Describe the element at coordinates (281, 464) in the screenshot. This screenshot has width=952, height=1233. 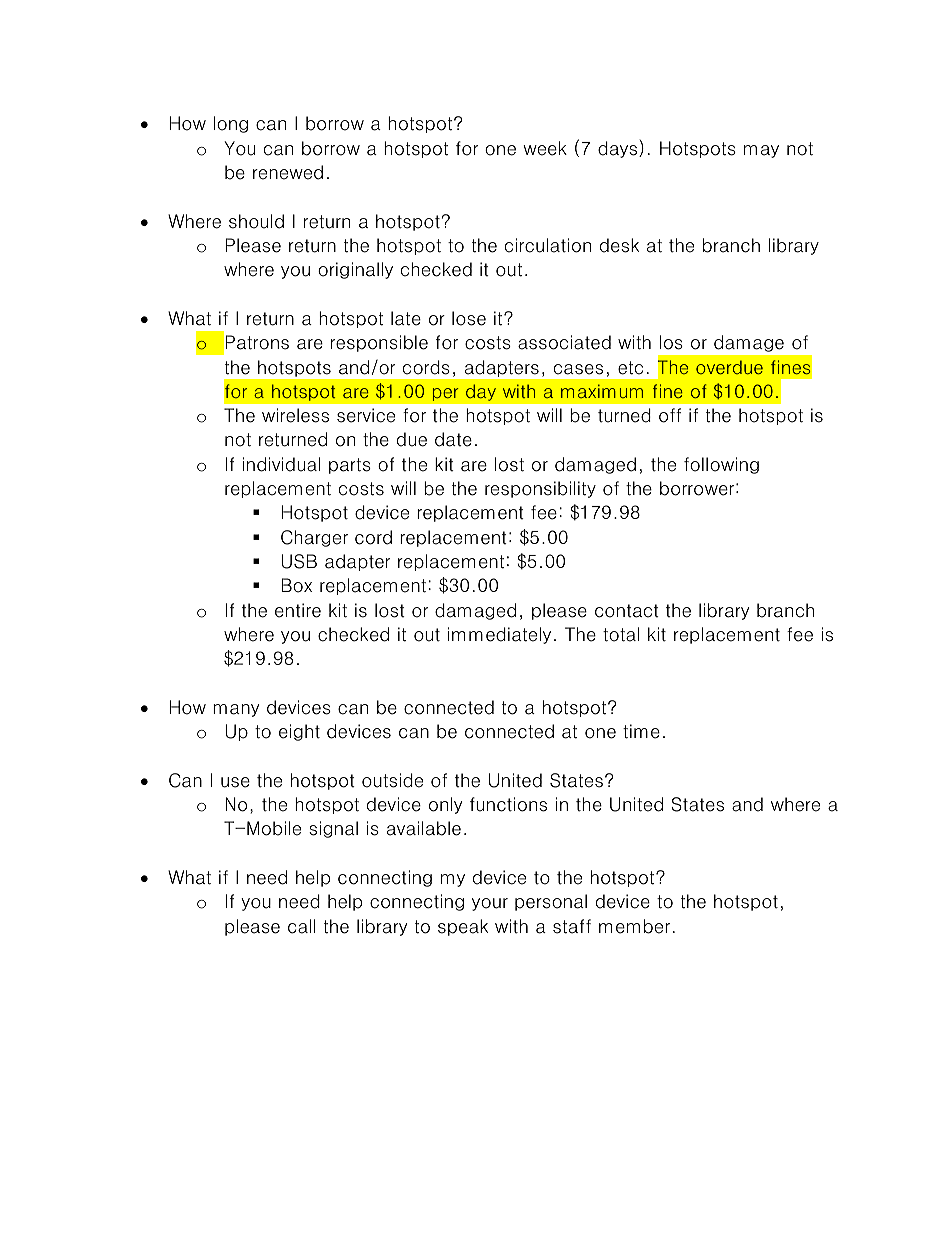
I see `individual` at that location.
